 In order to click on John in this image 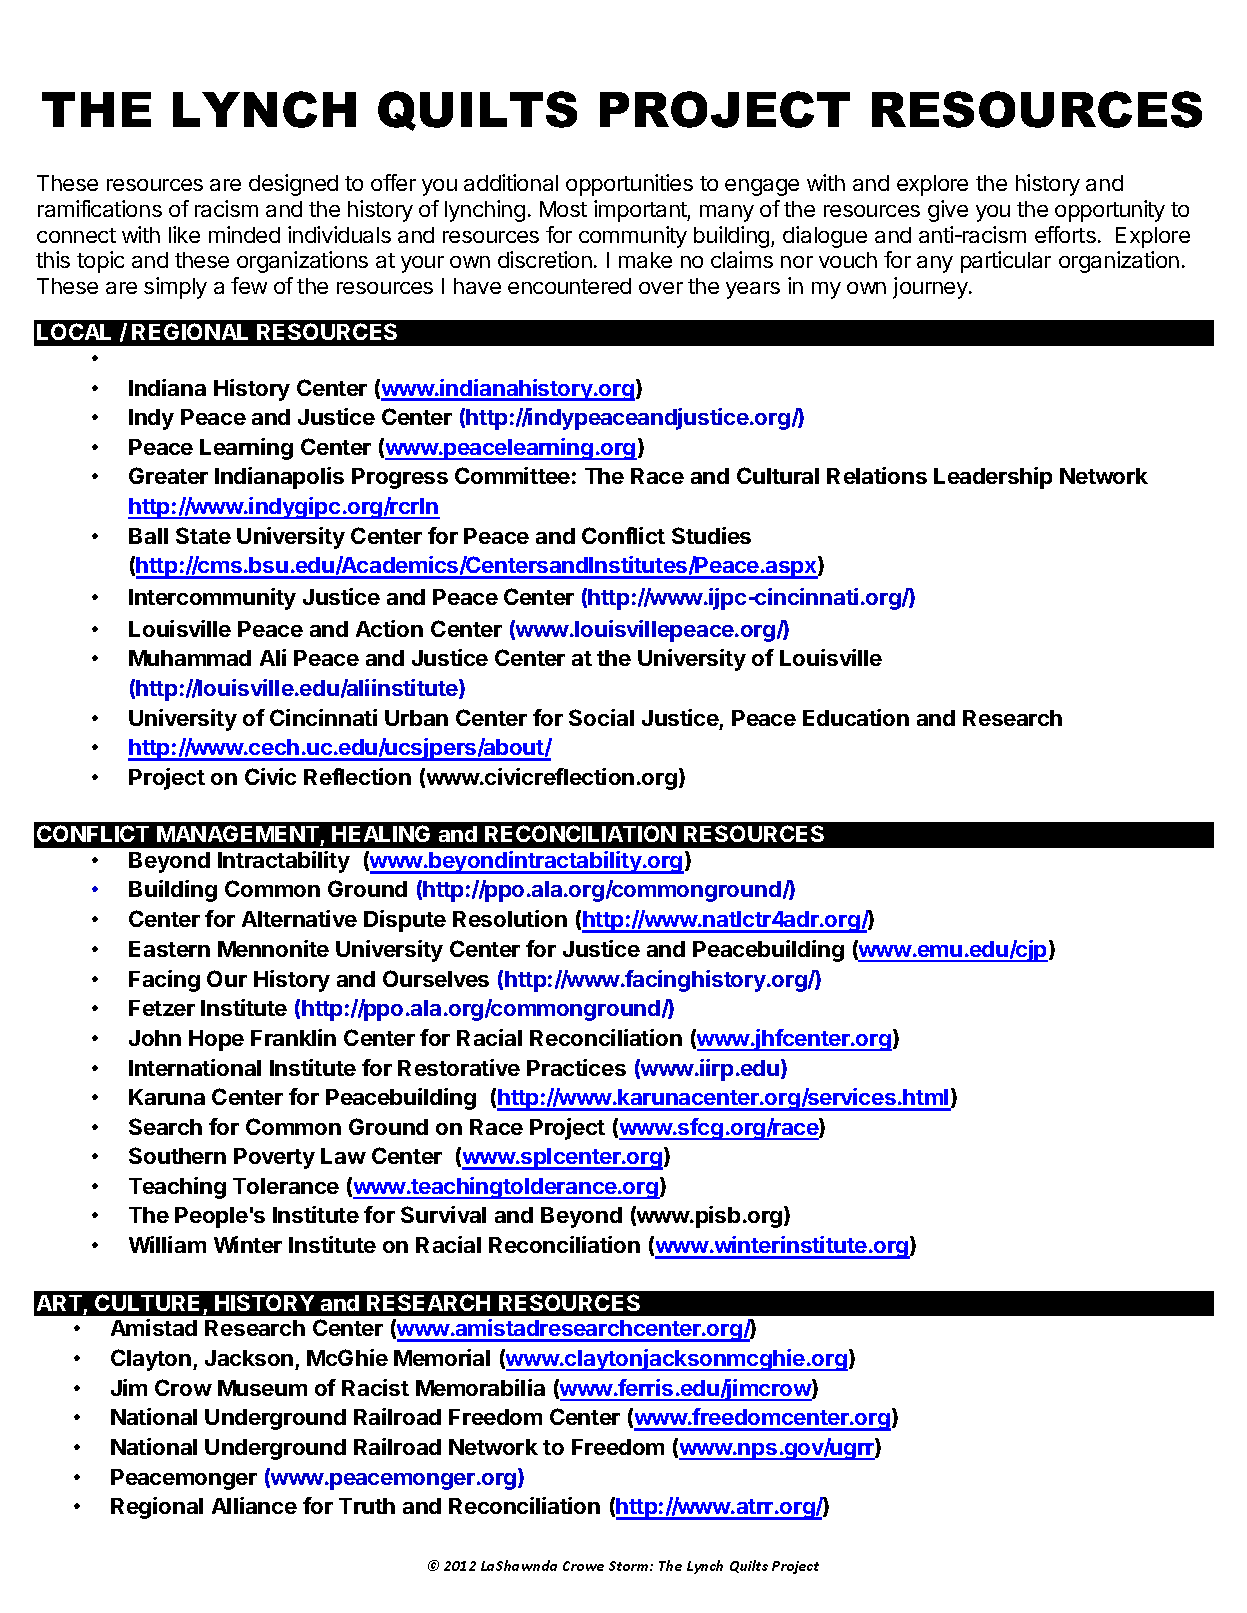, I will do `click(155, 1038)`.
